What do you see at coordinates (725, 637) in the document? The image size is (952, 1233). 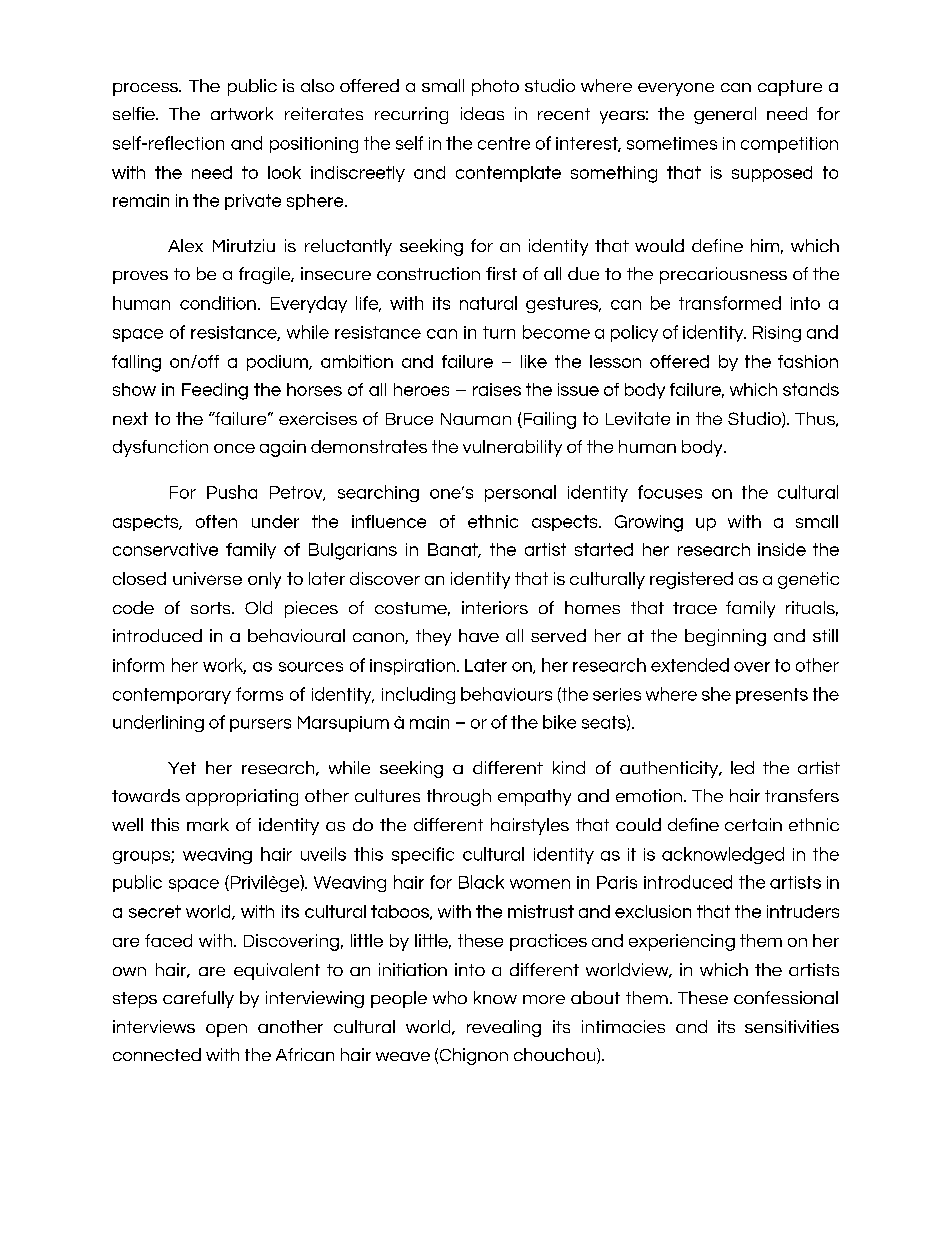 I see `beginning` at bounding box center [725, 637].
